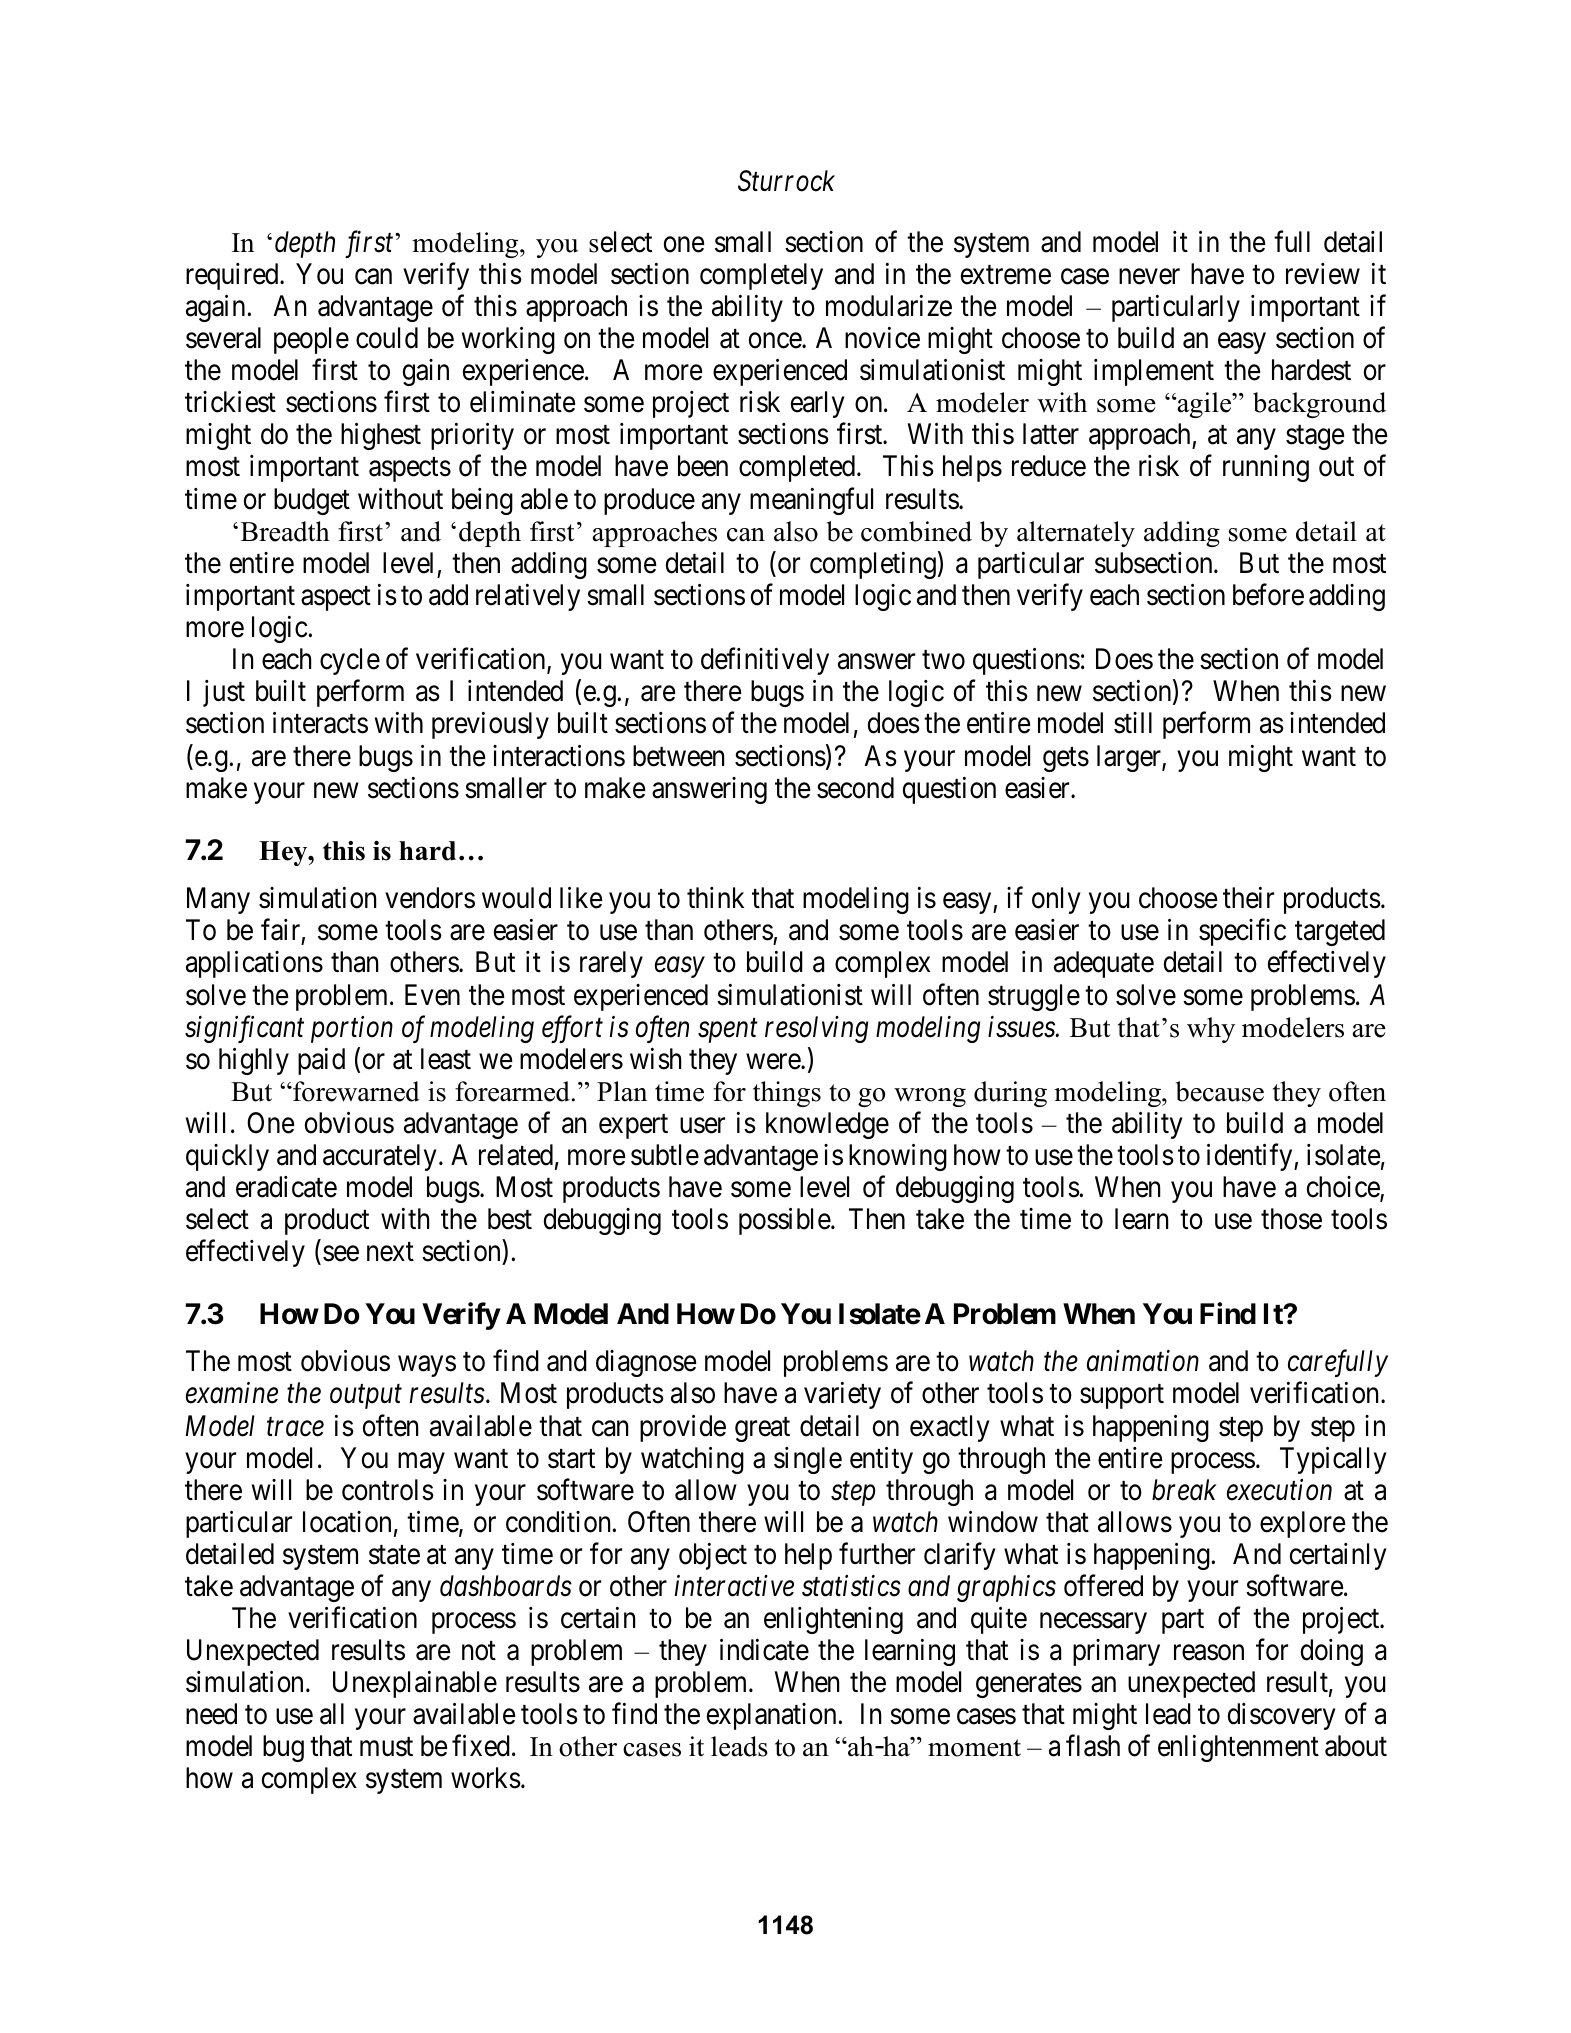 The width and height of the page is (1571, 2033). I want to click on previously, so click(490, 725).
